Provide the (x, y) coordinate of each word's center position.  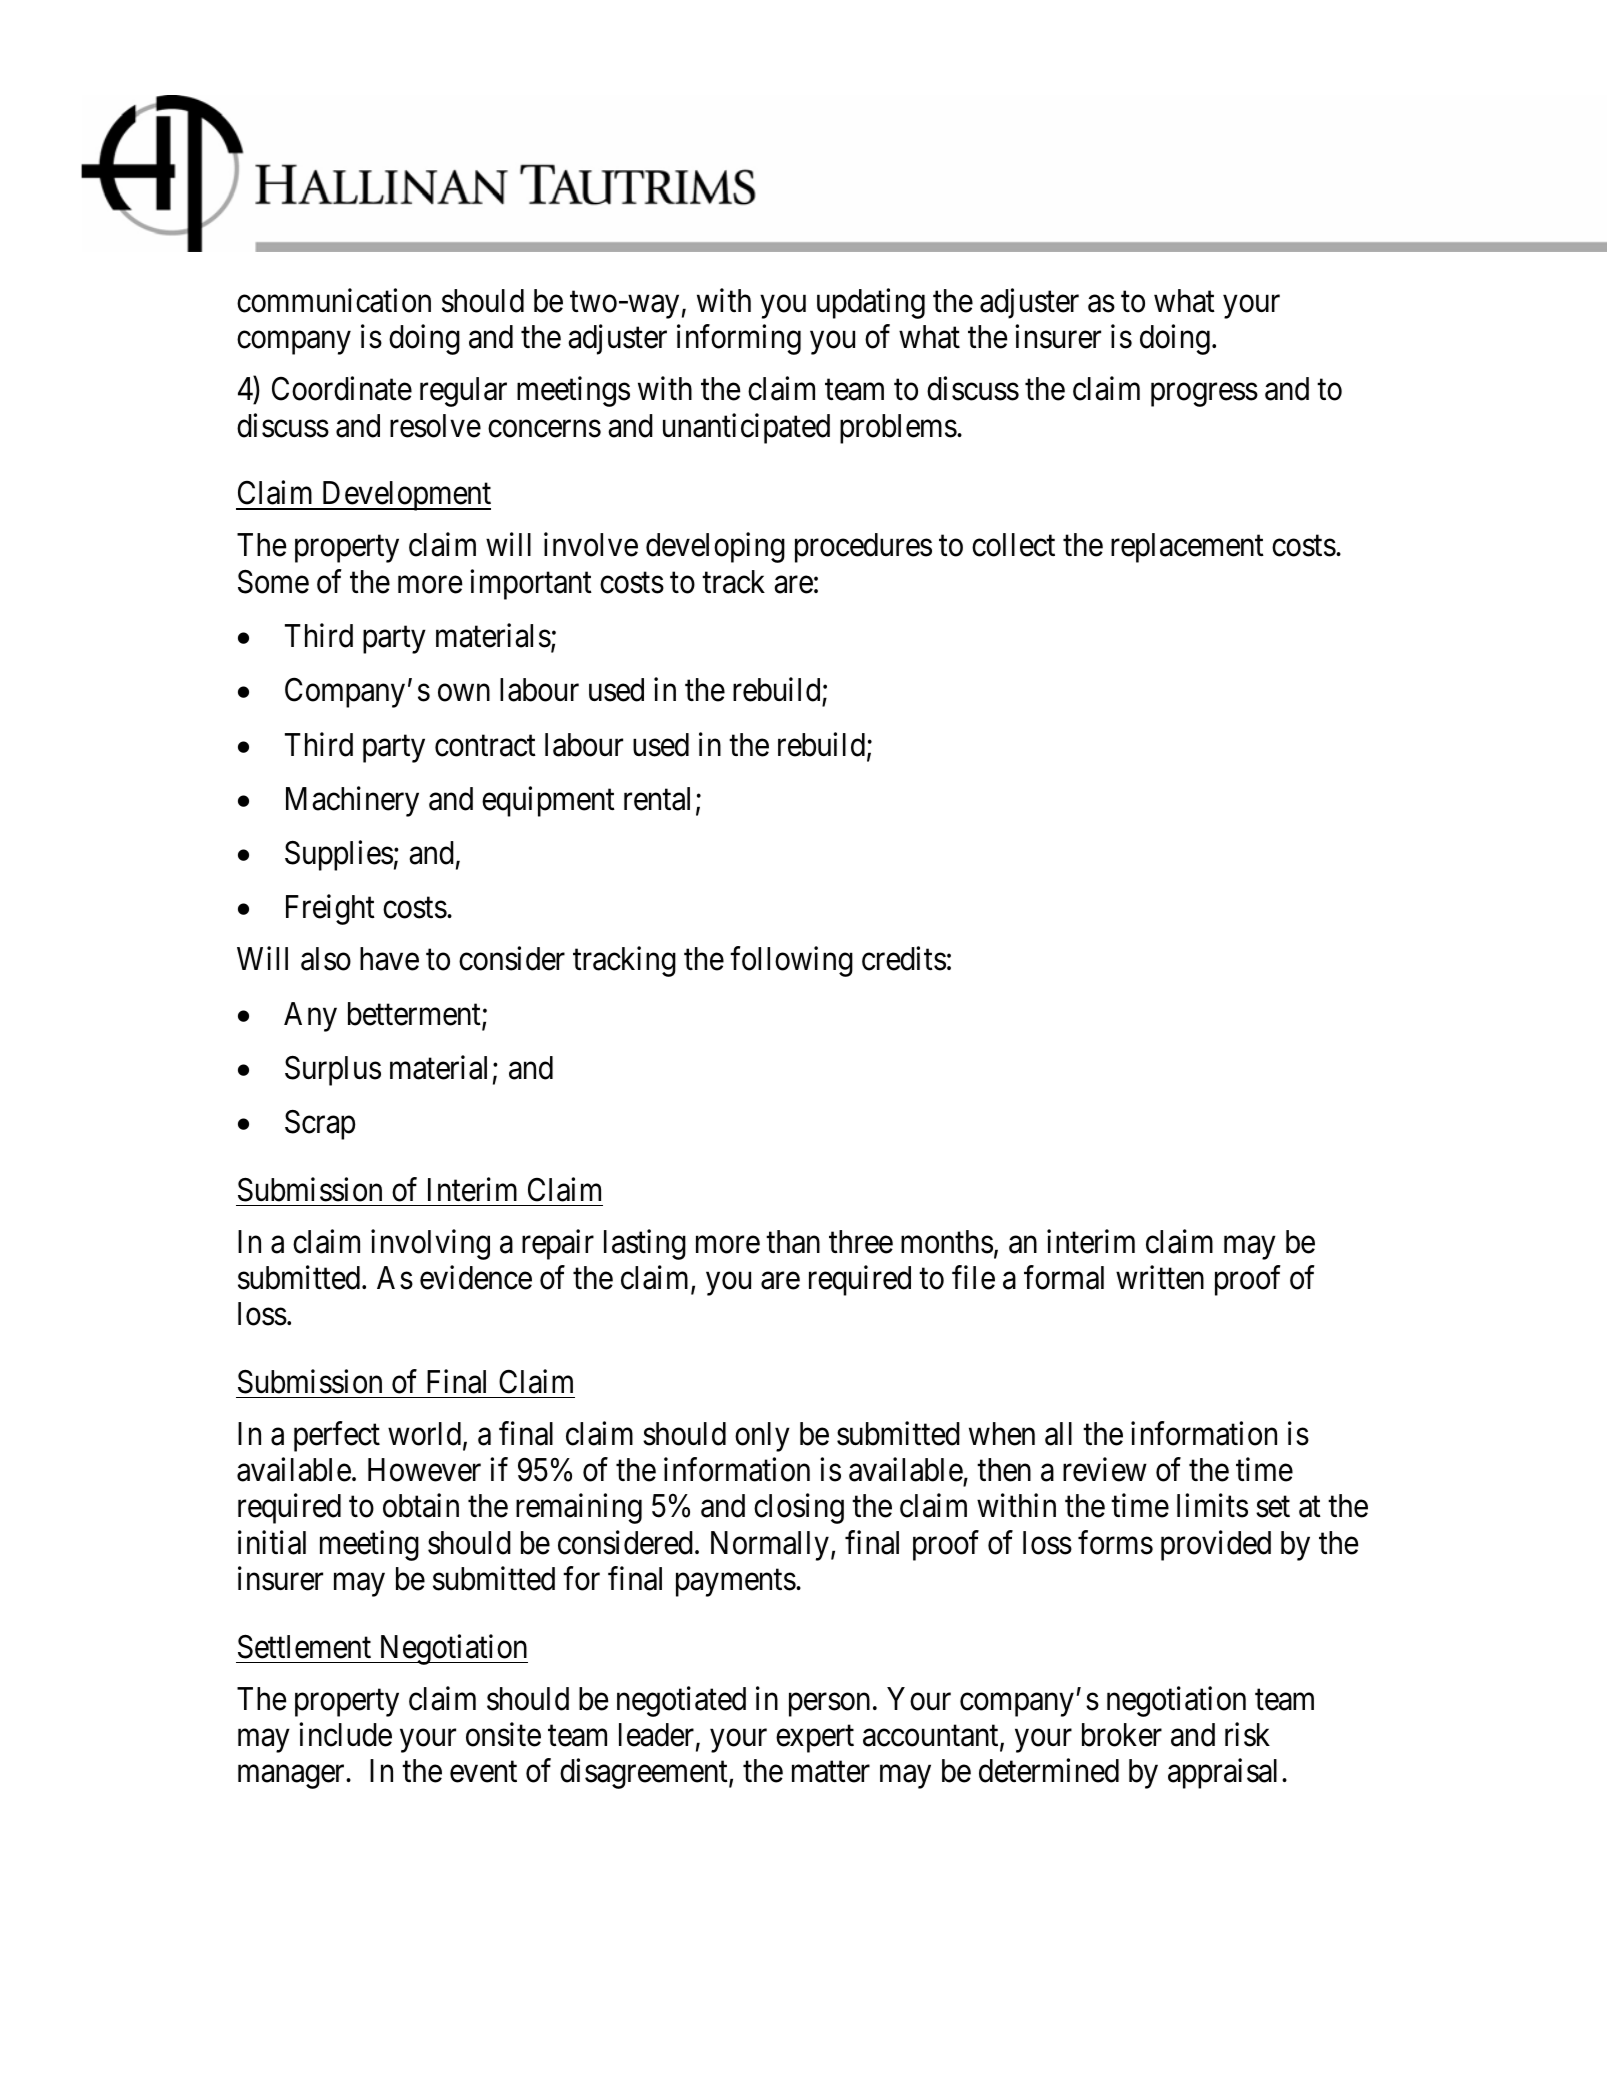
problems (898, 429)
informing (739, 340)
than (793, 1242)
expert (815, 1739)
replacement (1187, 548)
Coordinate (342, 389)
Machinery (352, 801)
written (1160, 1277)
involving (430, 1244)
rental (657, 799)
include (345, 1734)
